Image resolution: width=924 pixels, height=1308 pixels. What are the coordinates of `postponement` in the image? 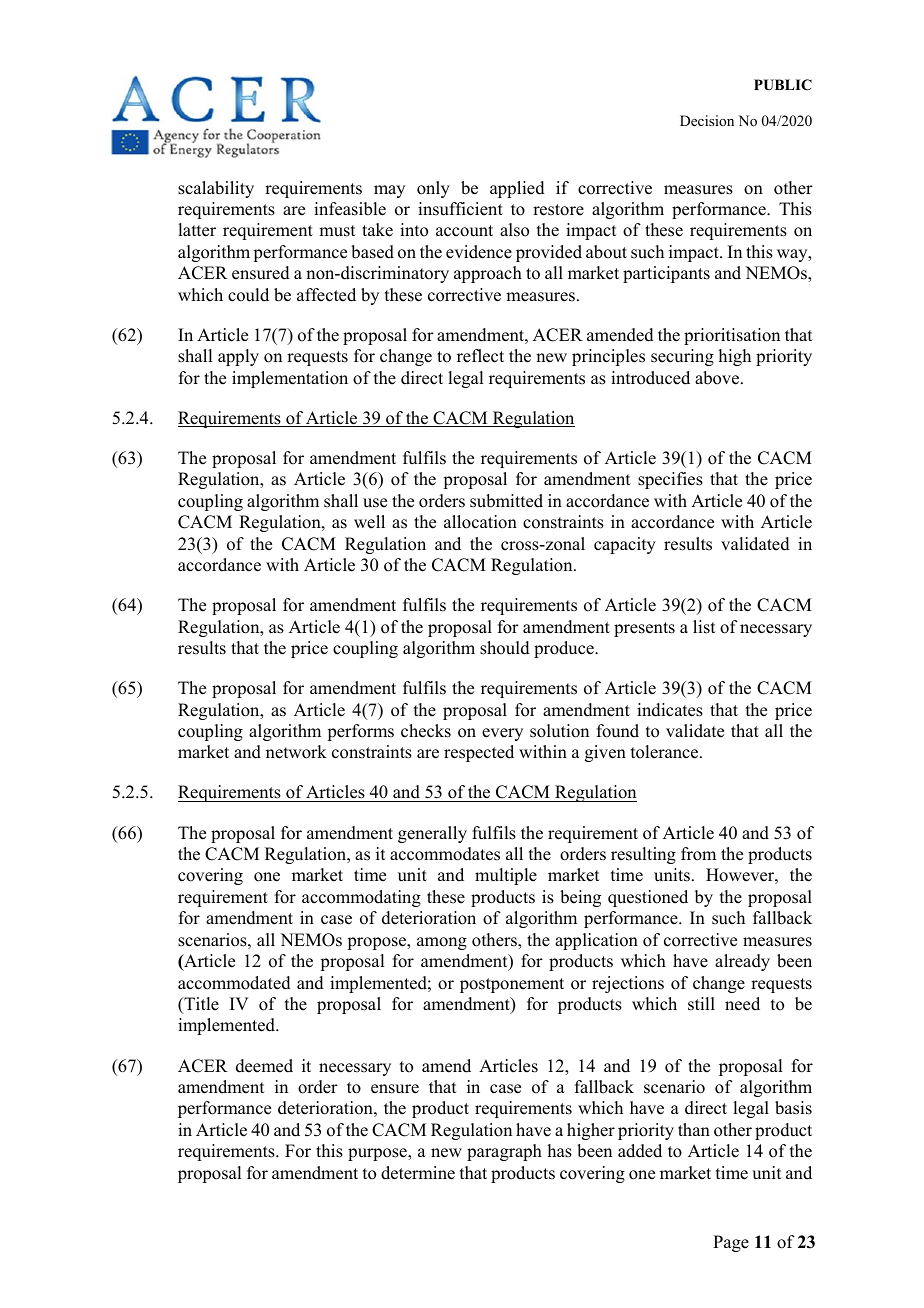 It's located at (512, 985).
